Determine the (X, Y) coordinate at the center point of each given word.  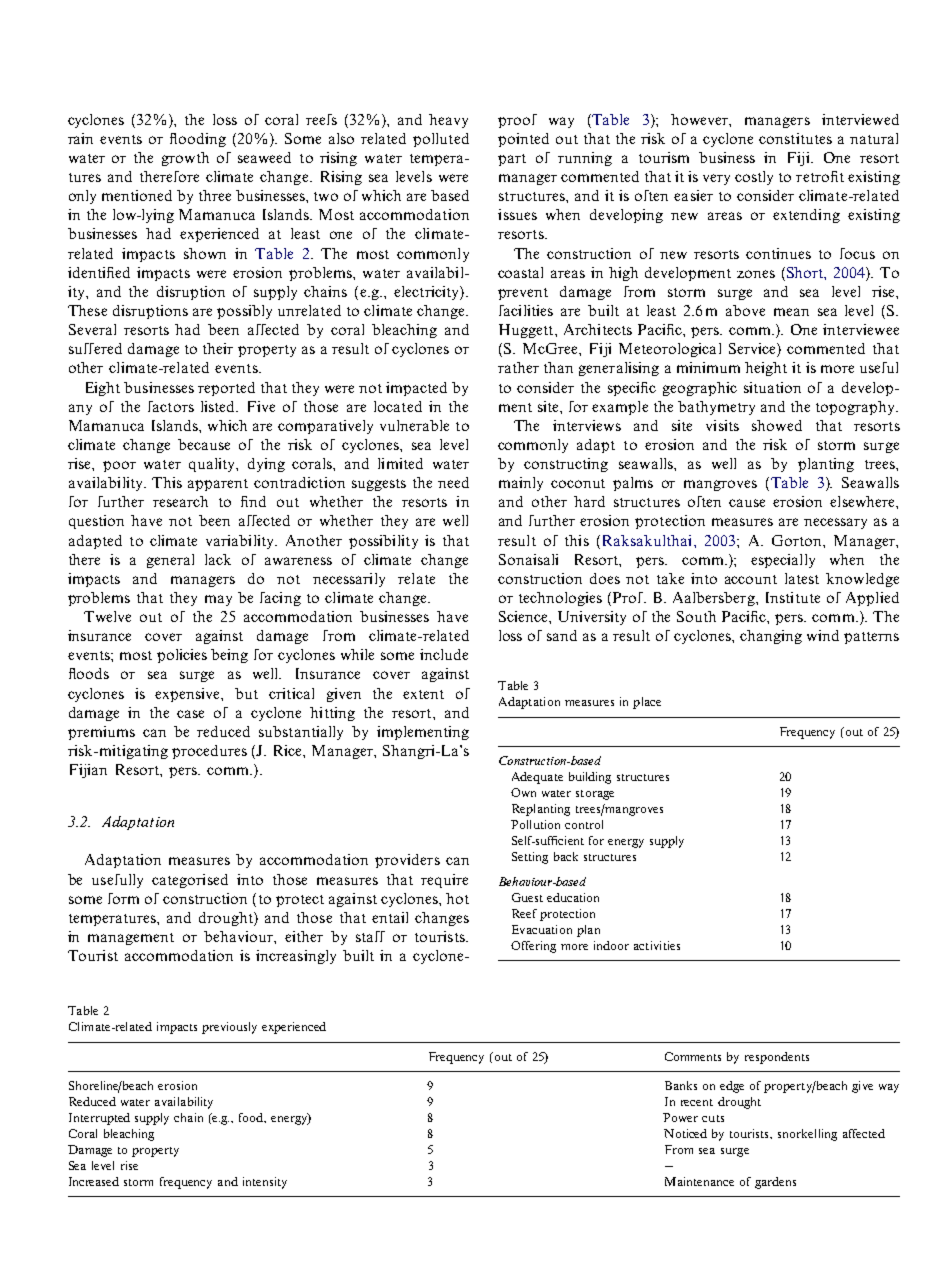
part (512, 160)
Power (680, 1117)
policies (182, 656)
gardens (775, 1183)
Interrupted (99, 1119)
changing (771, 637)
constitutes (795, 138)
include (444, 654)
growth (185, 159)
